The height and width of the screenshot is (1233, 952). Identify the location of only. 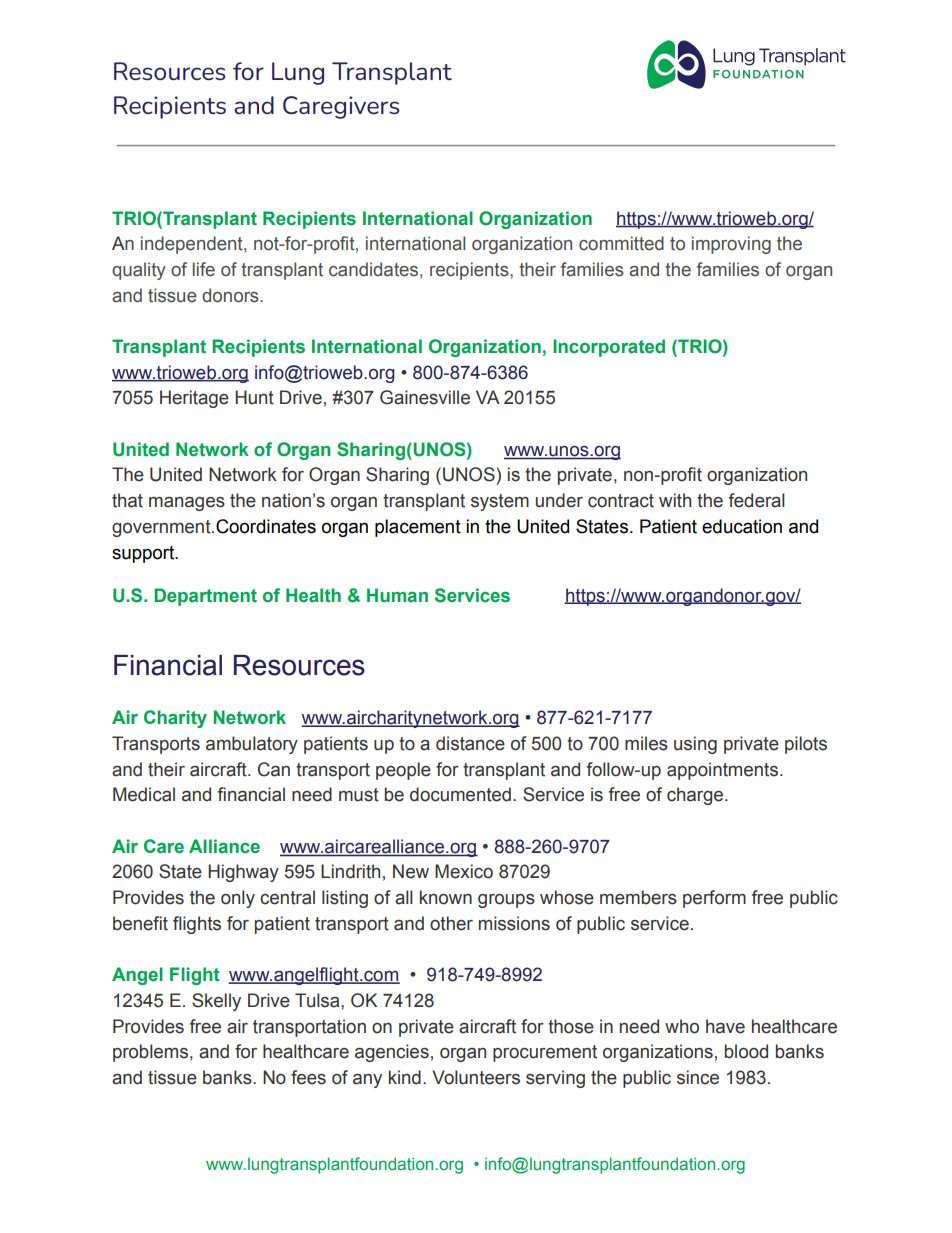
(238, 899).
